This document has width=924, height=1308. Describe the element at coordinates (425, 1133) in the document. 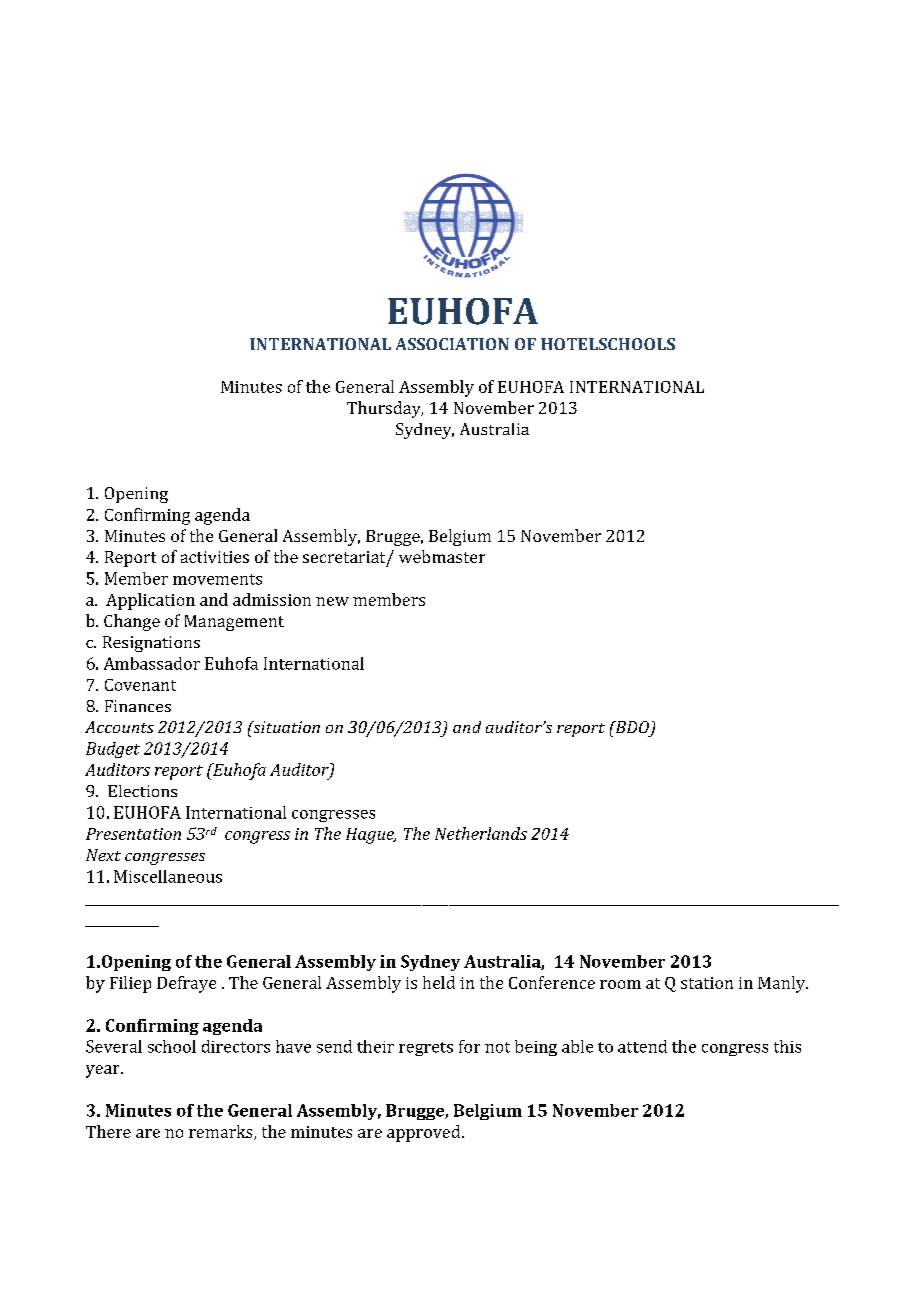

I see `approved` at that location.
